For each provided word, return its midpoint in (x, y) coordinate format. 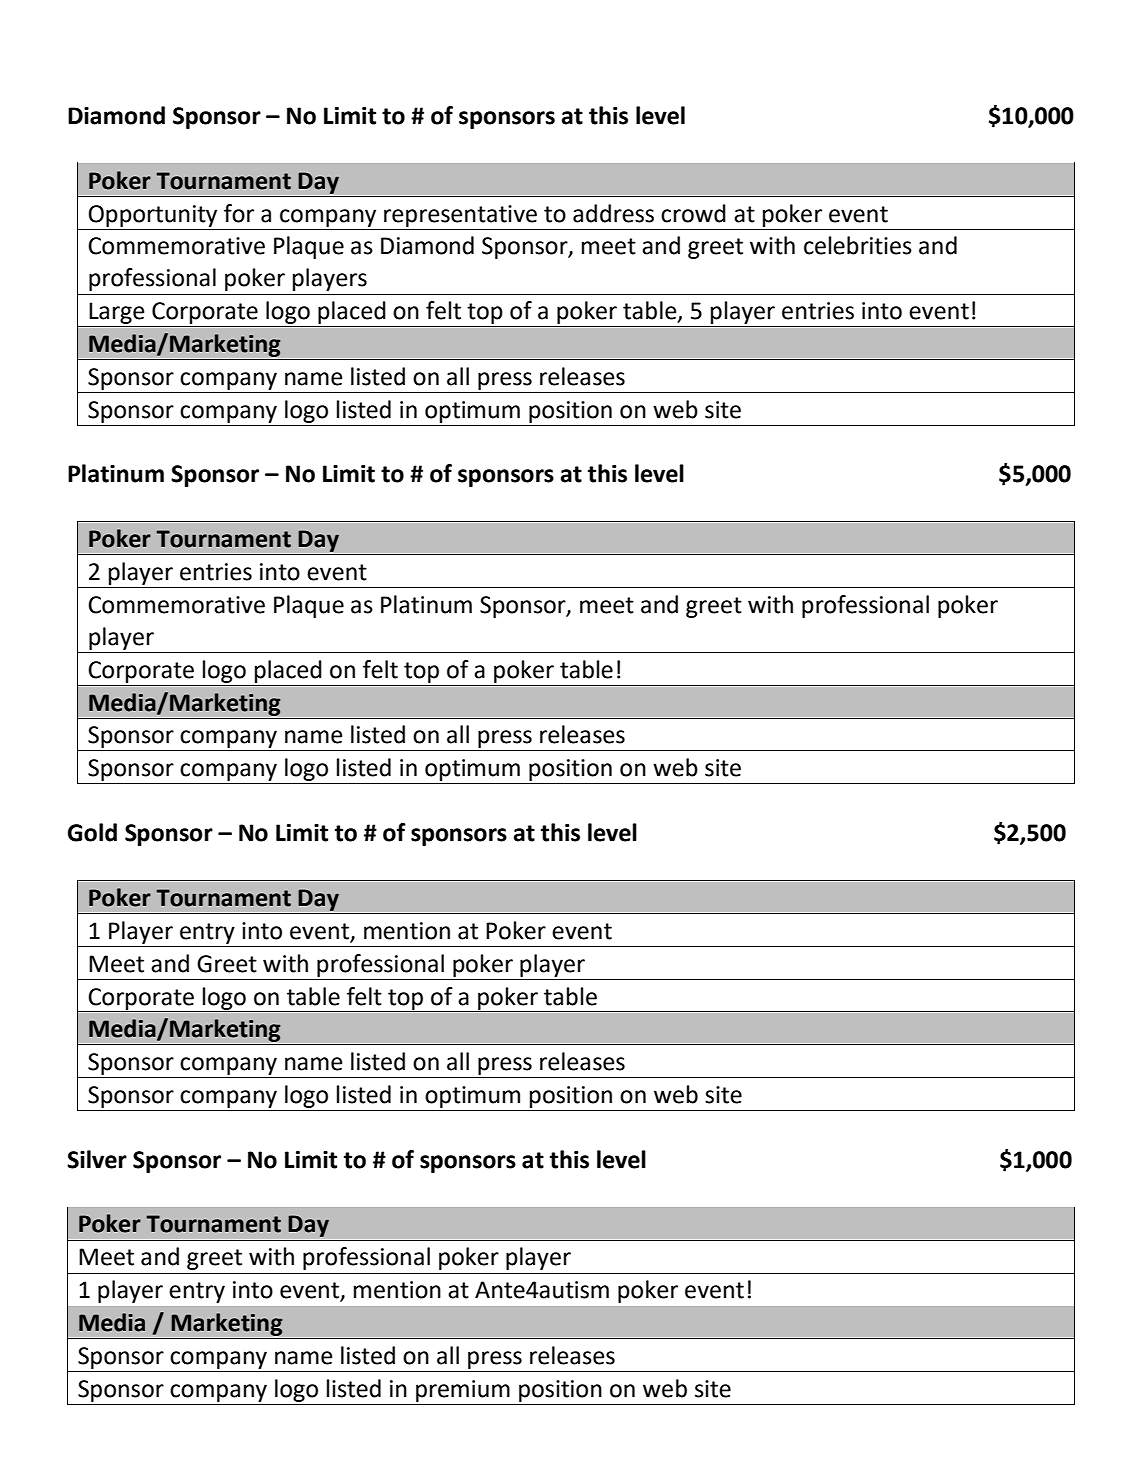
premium (463, 1391)
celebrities (858, 245)
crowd (693, 213)
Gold (92, 832)
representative (460, 216)
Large (117, 313)
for (239, 213)
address (613, 213)
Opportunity (153, 216)
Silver (97, 1159)
